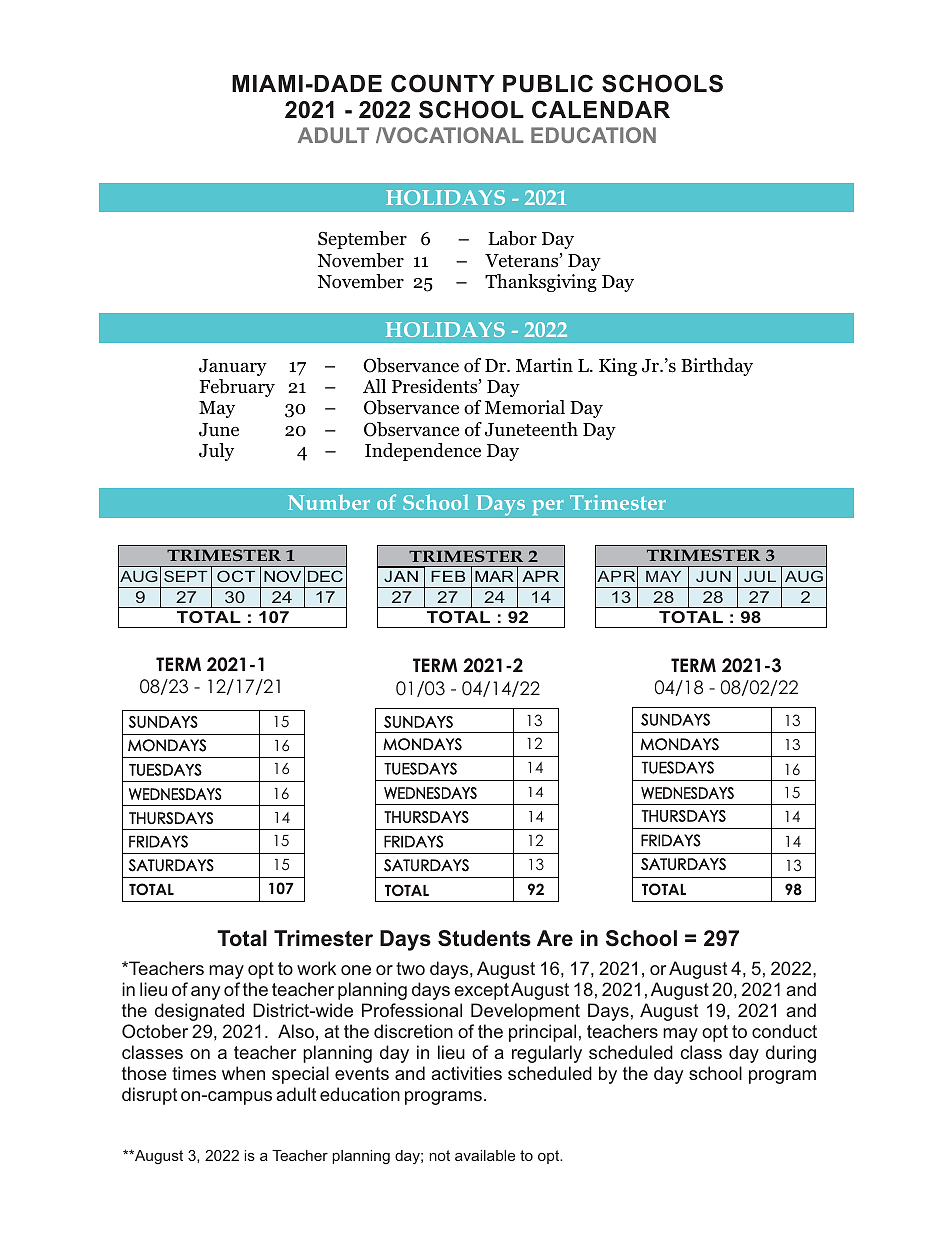 The image size is (952, 1233). Describe the element at coordinates (216, 452) in the screenshot. I see `July` at that location.
